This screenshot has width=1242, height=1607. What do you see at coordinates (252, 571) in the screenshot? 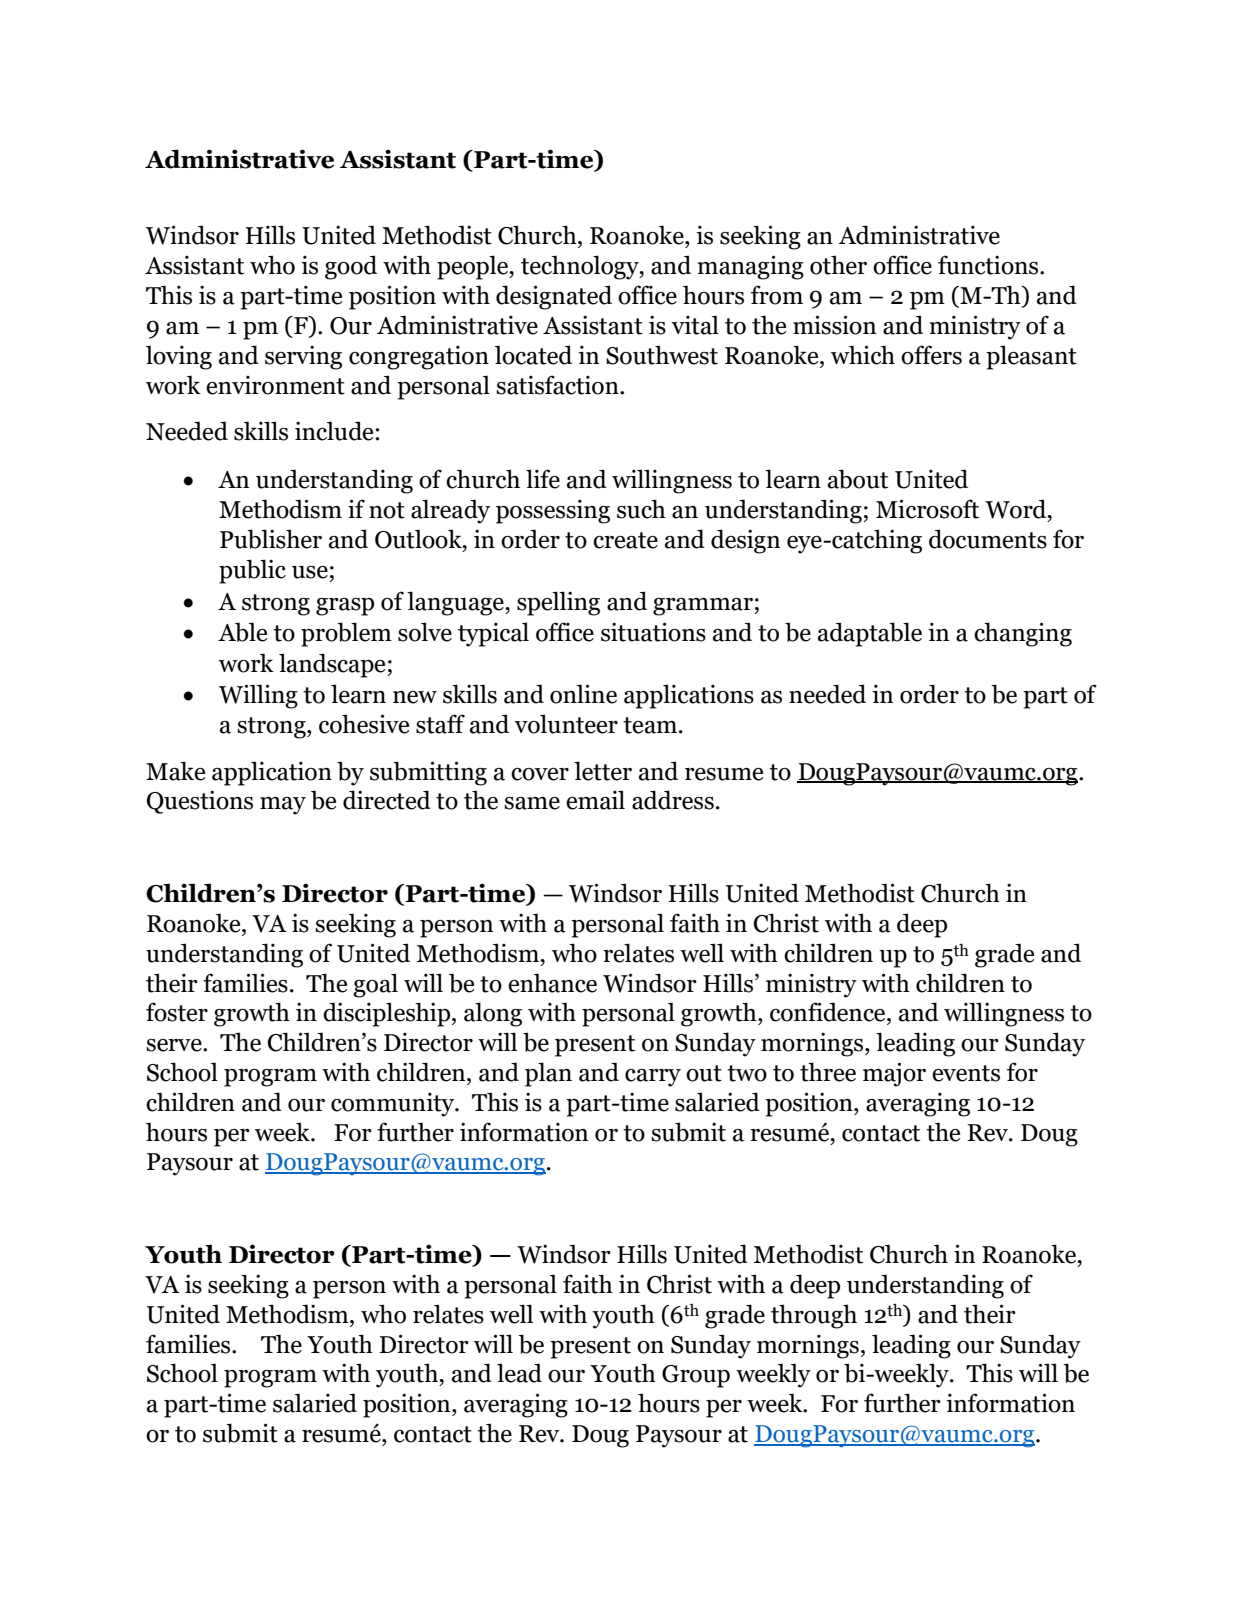
I see `public` at bounding box center [252, 571].
